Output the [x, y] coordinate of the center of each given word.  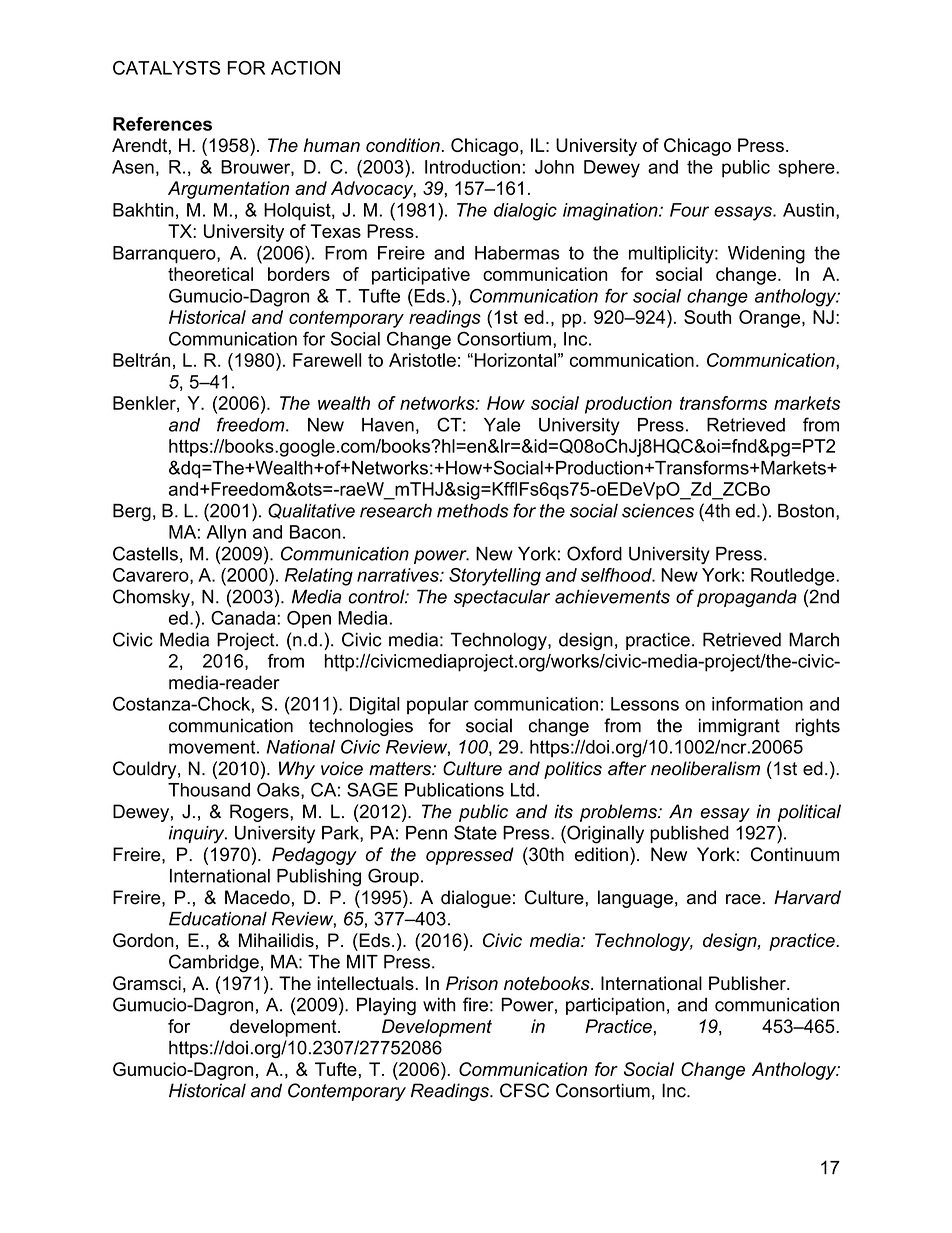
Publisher [748, 983]
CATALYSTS [166, 68]
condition [403, 145]
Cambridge [214, 963]
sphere [807, 169]
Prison [472, 983]
